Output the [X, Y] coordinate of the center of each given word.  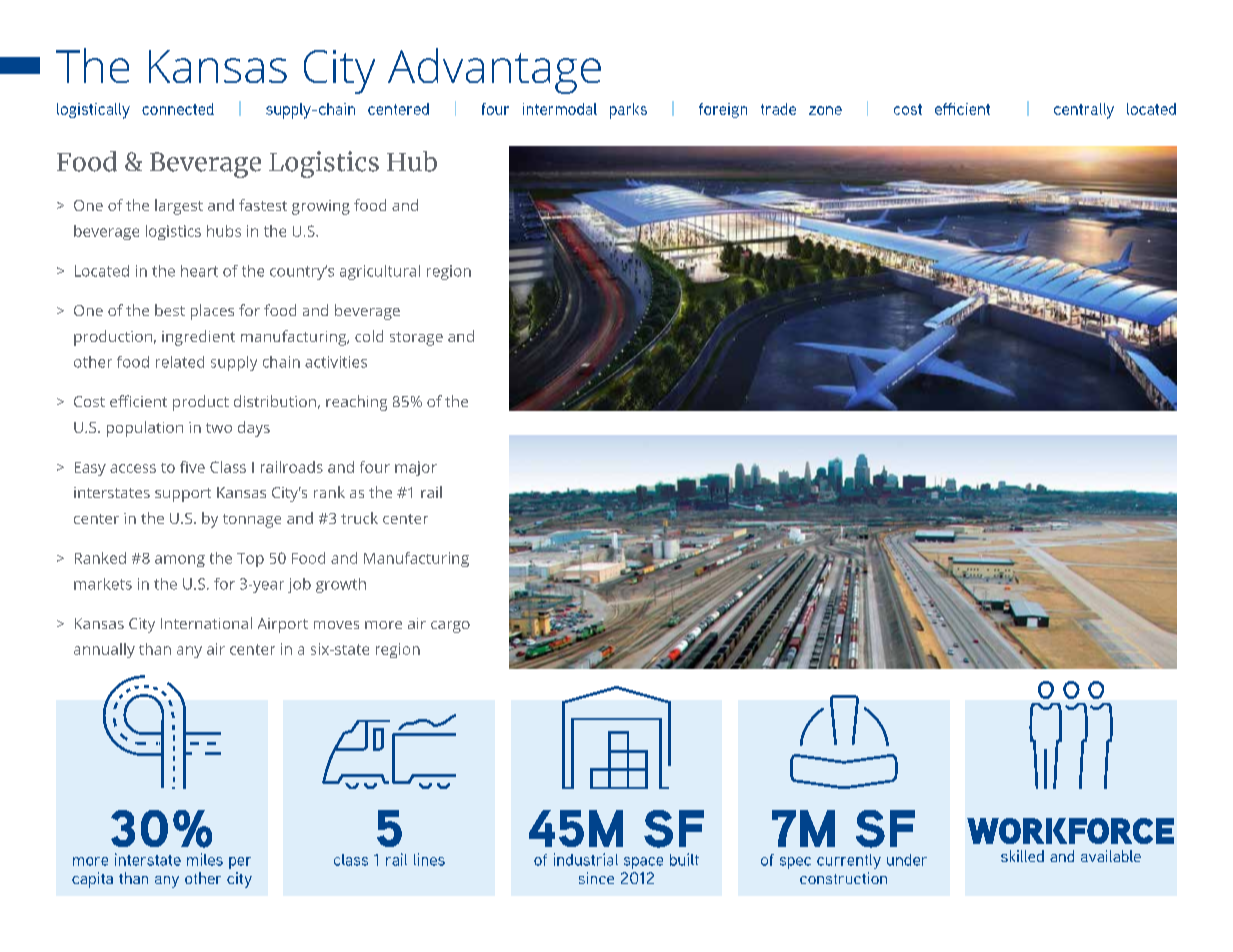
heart [199, 271]
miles [205, 859]
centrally [1084, 111]
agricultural [380, 272]
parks [628, 111]
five [192, 467]
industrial [586, 859]
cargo [450, 627]
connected [178, 109]
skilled [1022, 856]
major [416, 468]
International [206, 623]
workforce [1070, 831]
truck [359, 518]
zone [825, 110]
